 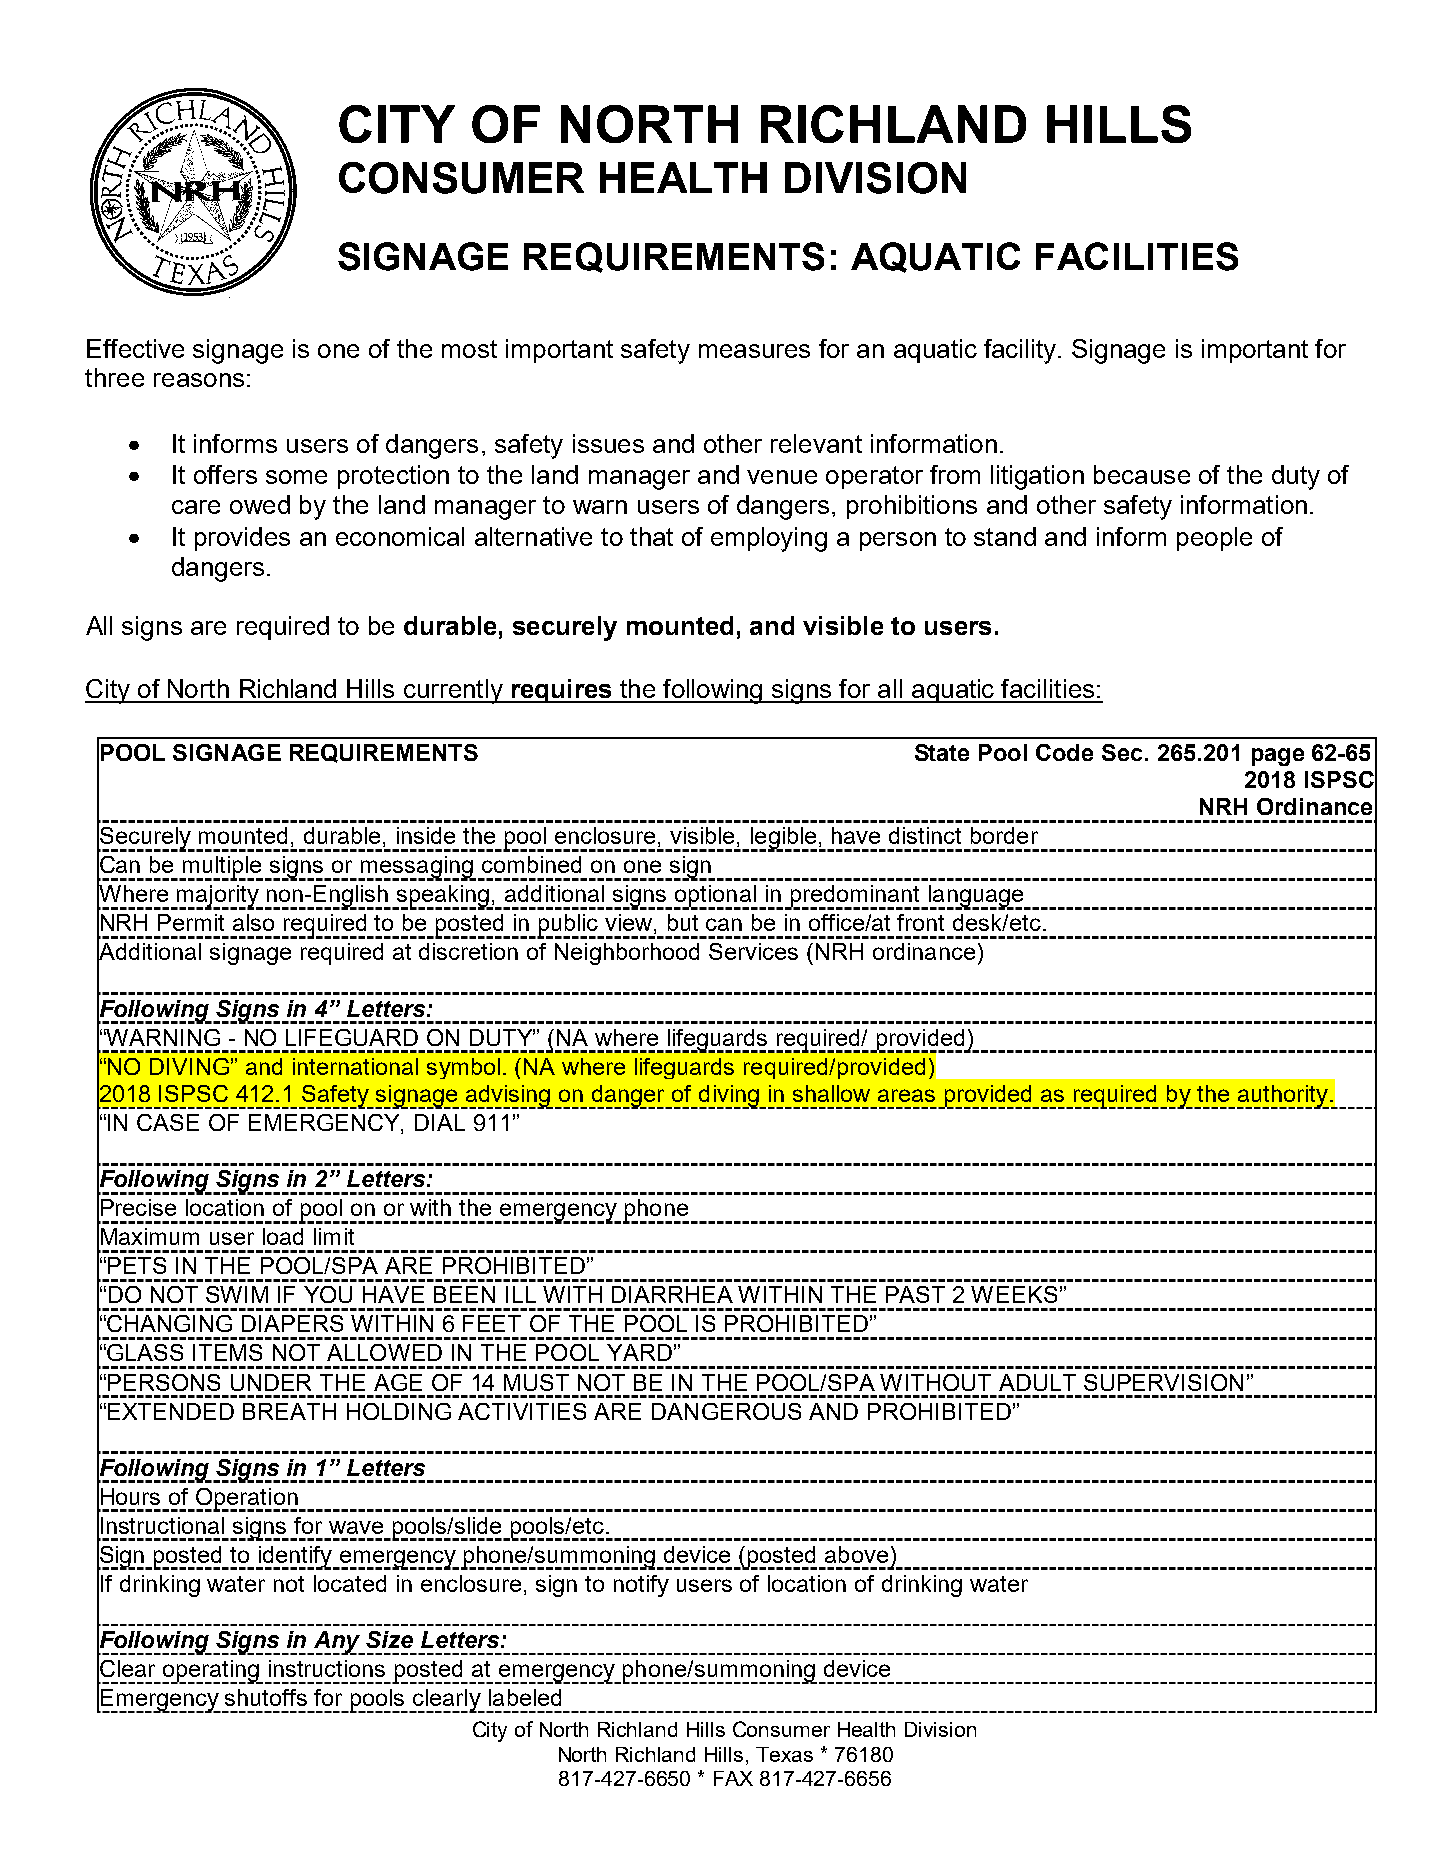 What do you see at coordinates (754, 351) in the screenshot?
I see `measures` at bounding box center [754, 351].
